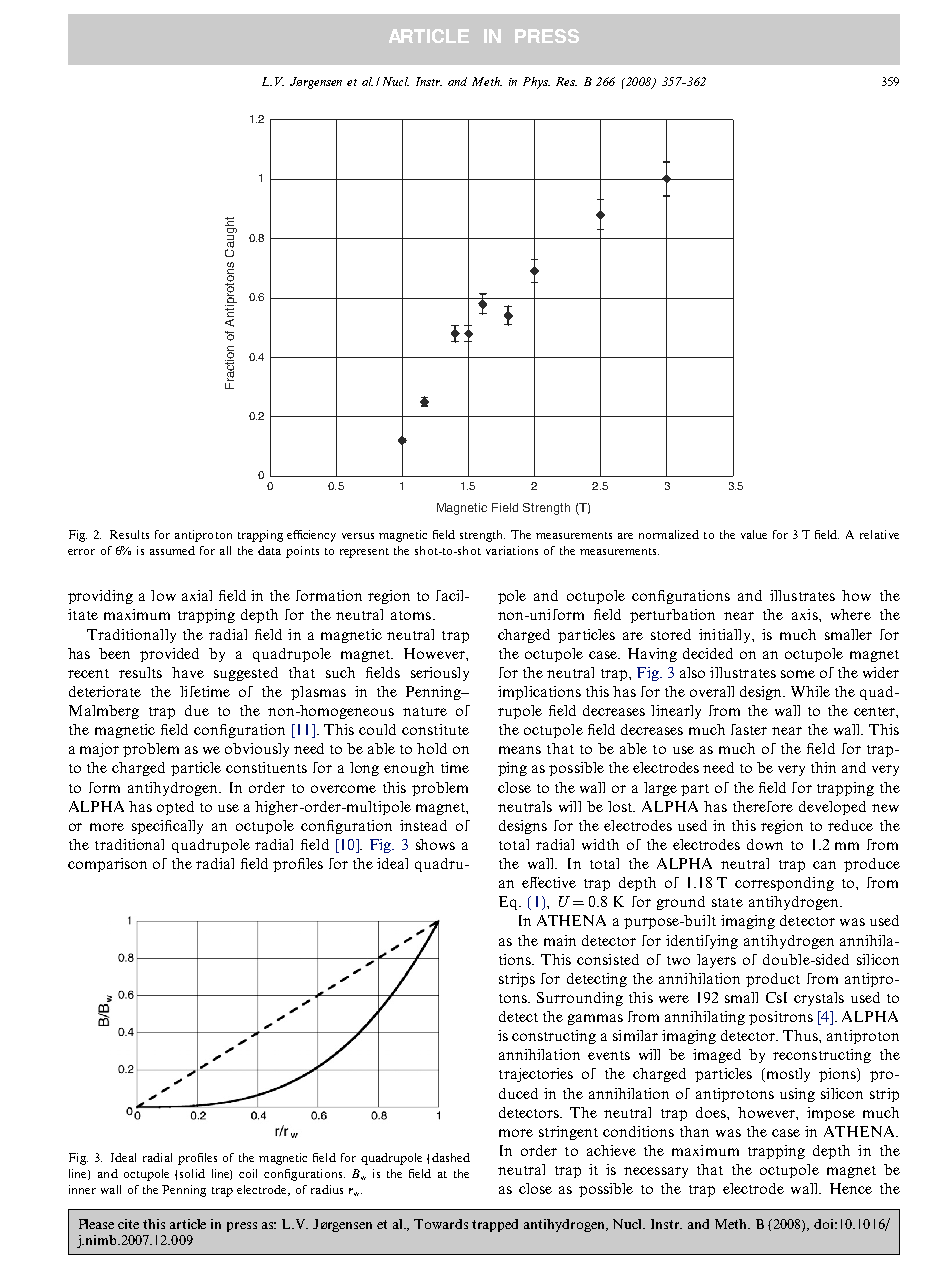 This page has width=952, height=1270. What do you see at coordinates (536, 83) in the page?
I see `Phys` at bounding box center [536, 83].
